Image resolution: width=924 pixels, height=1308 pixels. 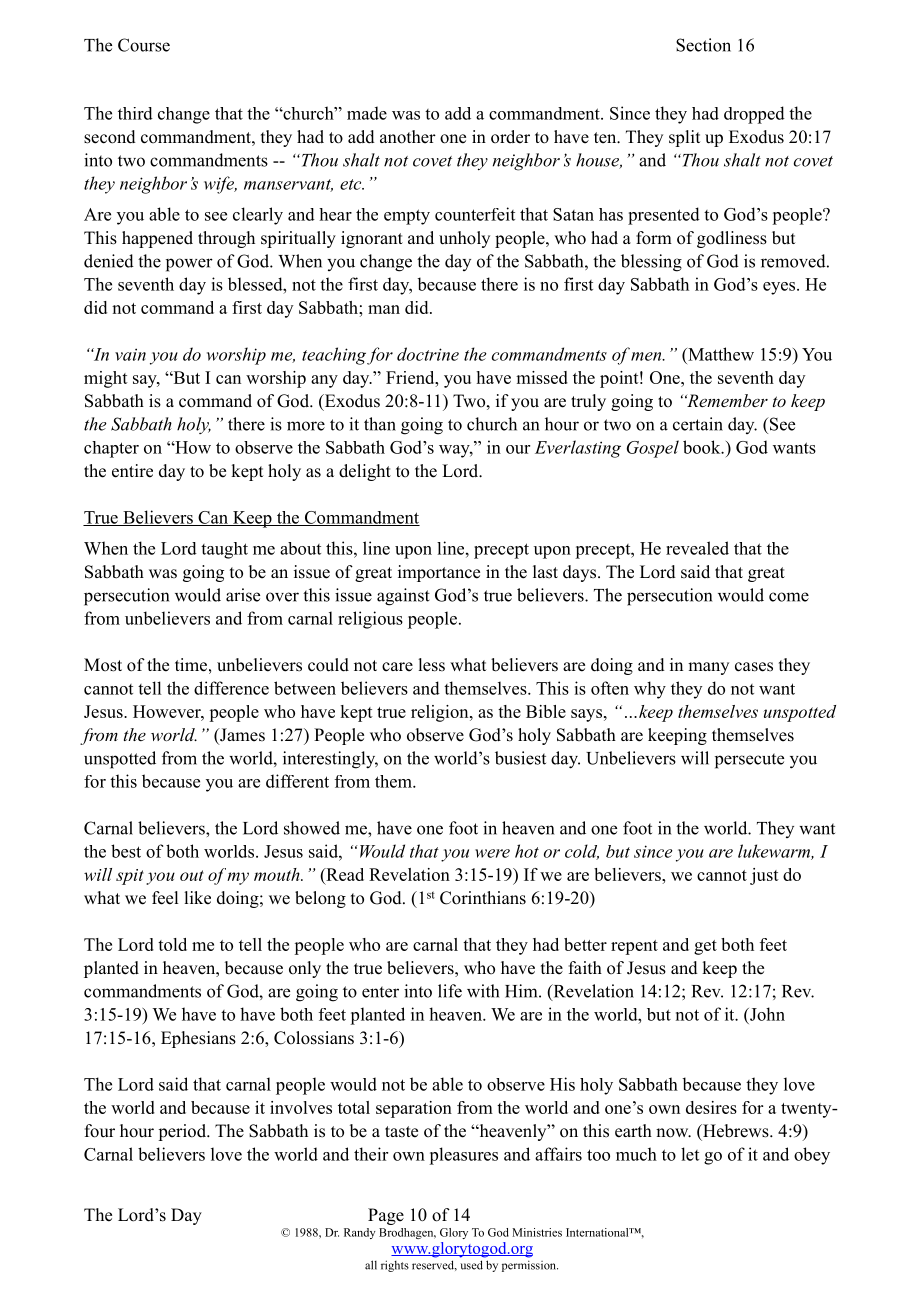 I want to click on many, so click(x=708, y=668).
